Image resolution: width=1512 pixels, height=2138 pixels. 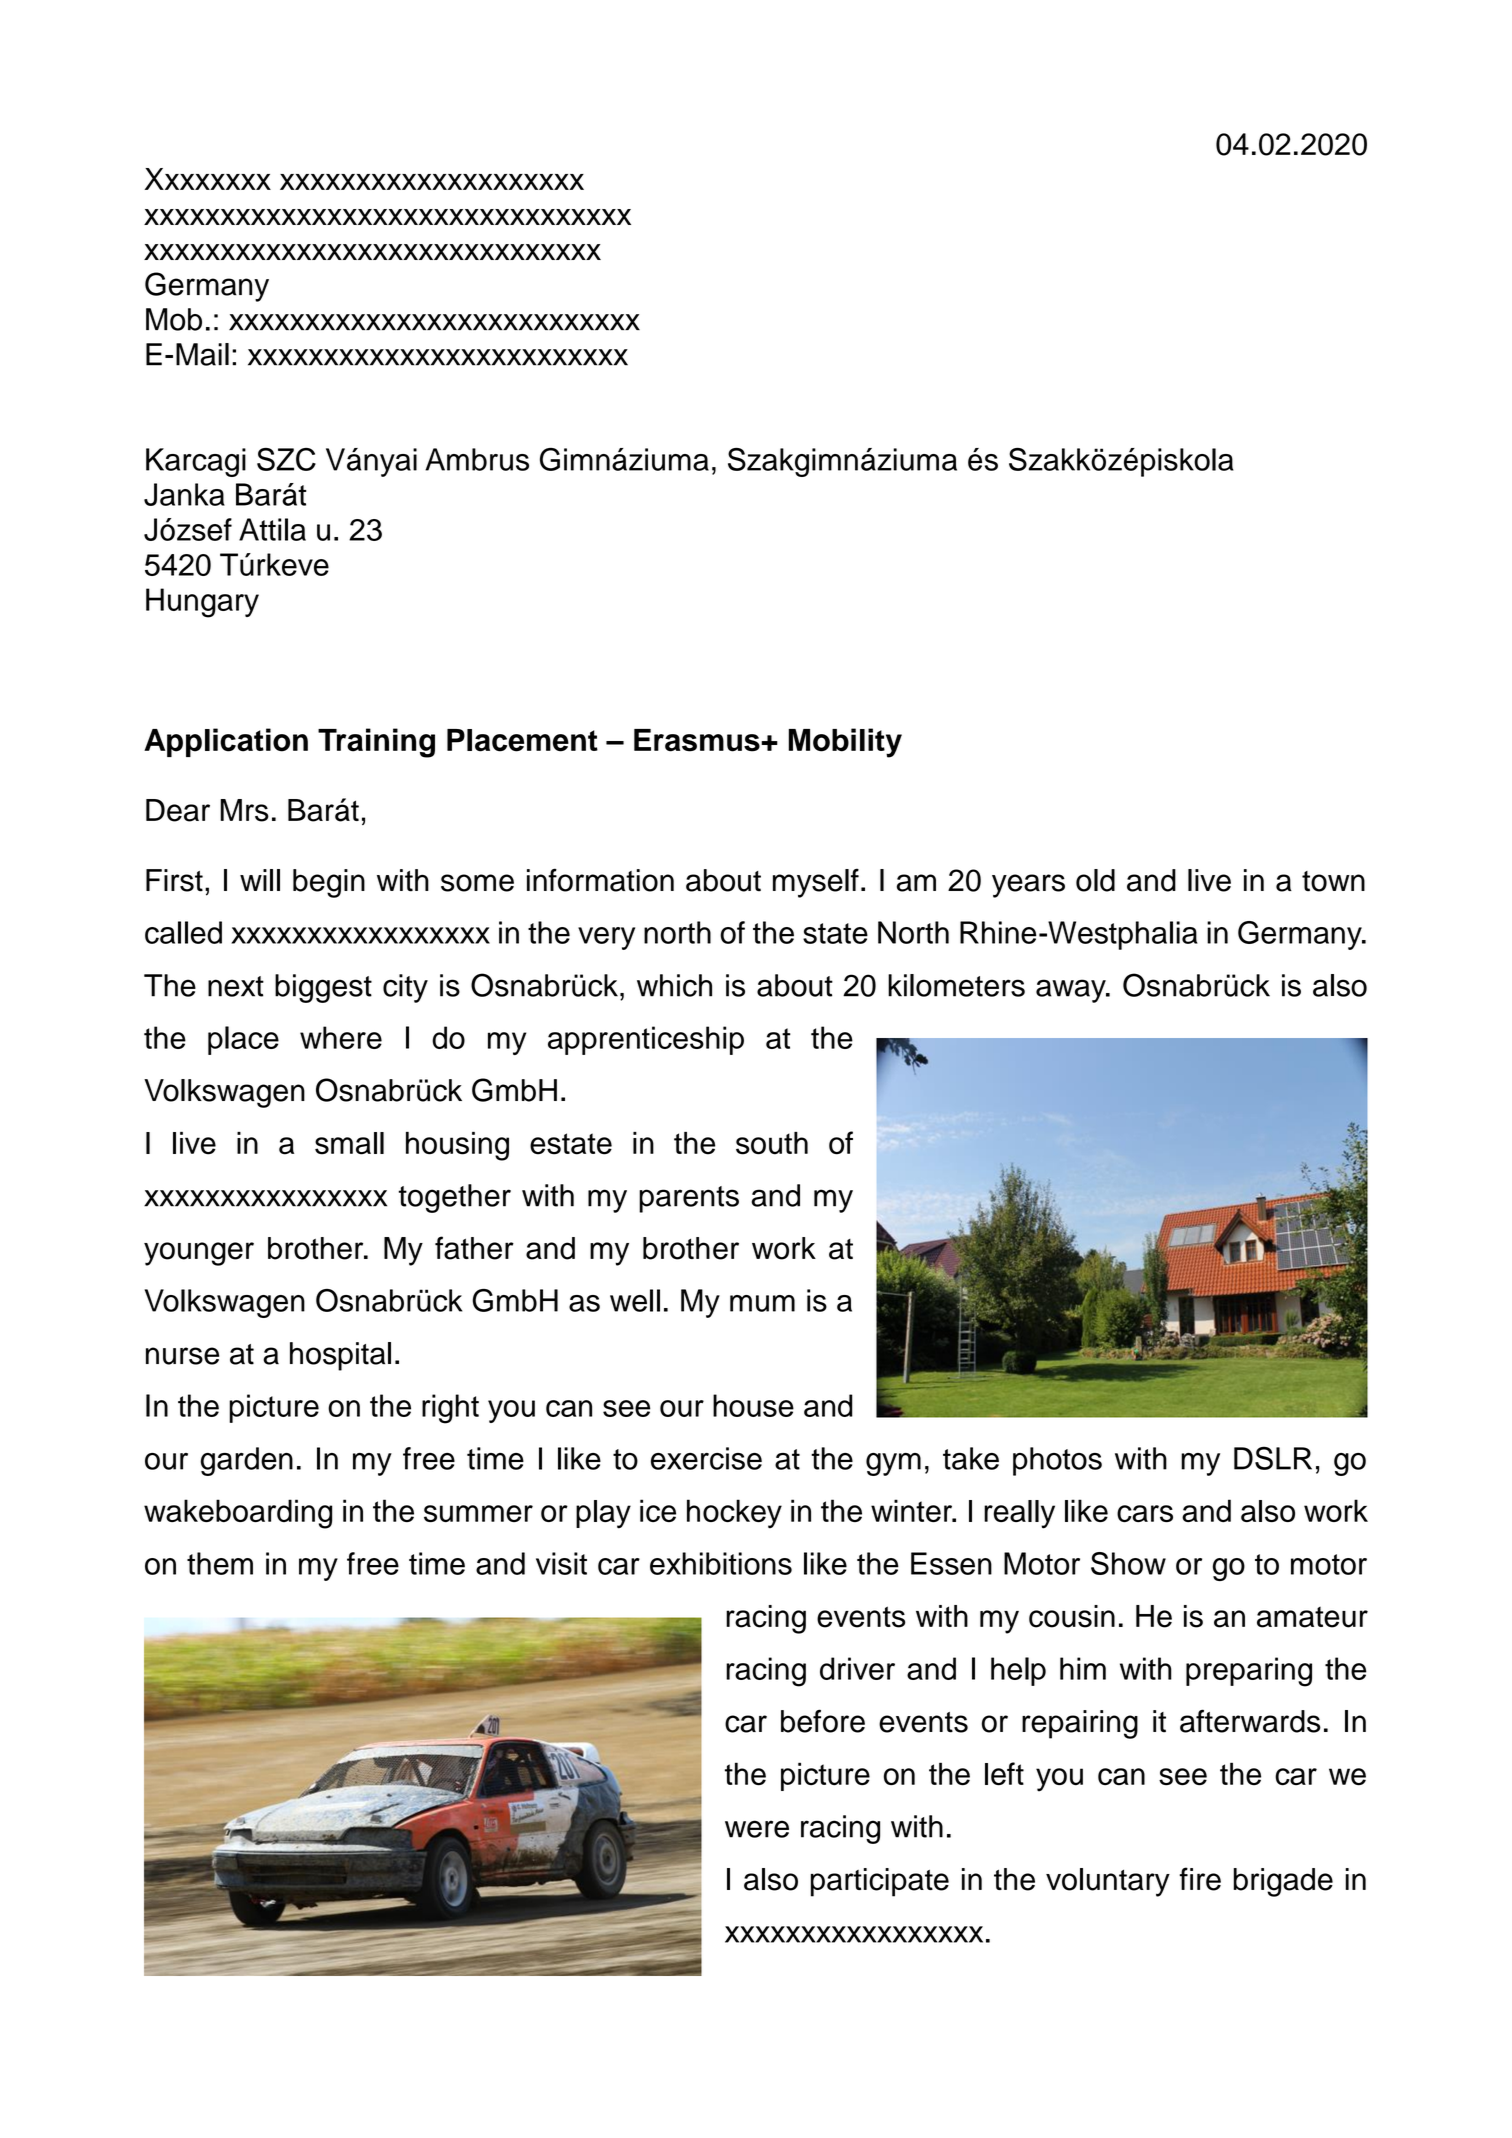 I want to click on apprenticeship, so click(x=646, y=1040).
